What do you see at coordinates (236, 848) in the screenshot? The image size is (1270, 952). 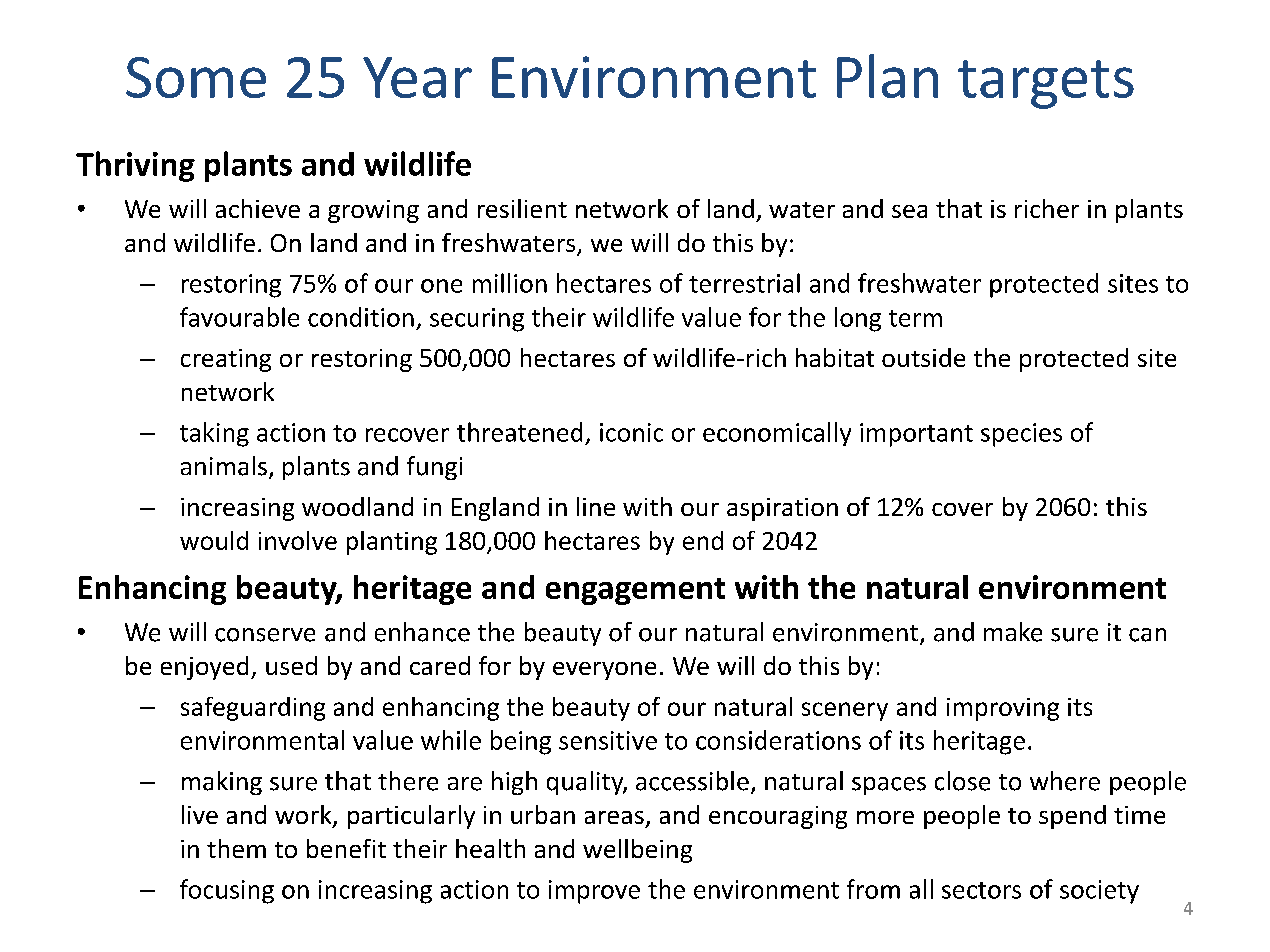 I see `them` at bounding box center [236, 848].
